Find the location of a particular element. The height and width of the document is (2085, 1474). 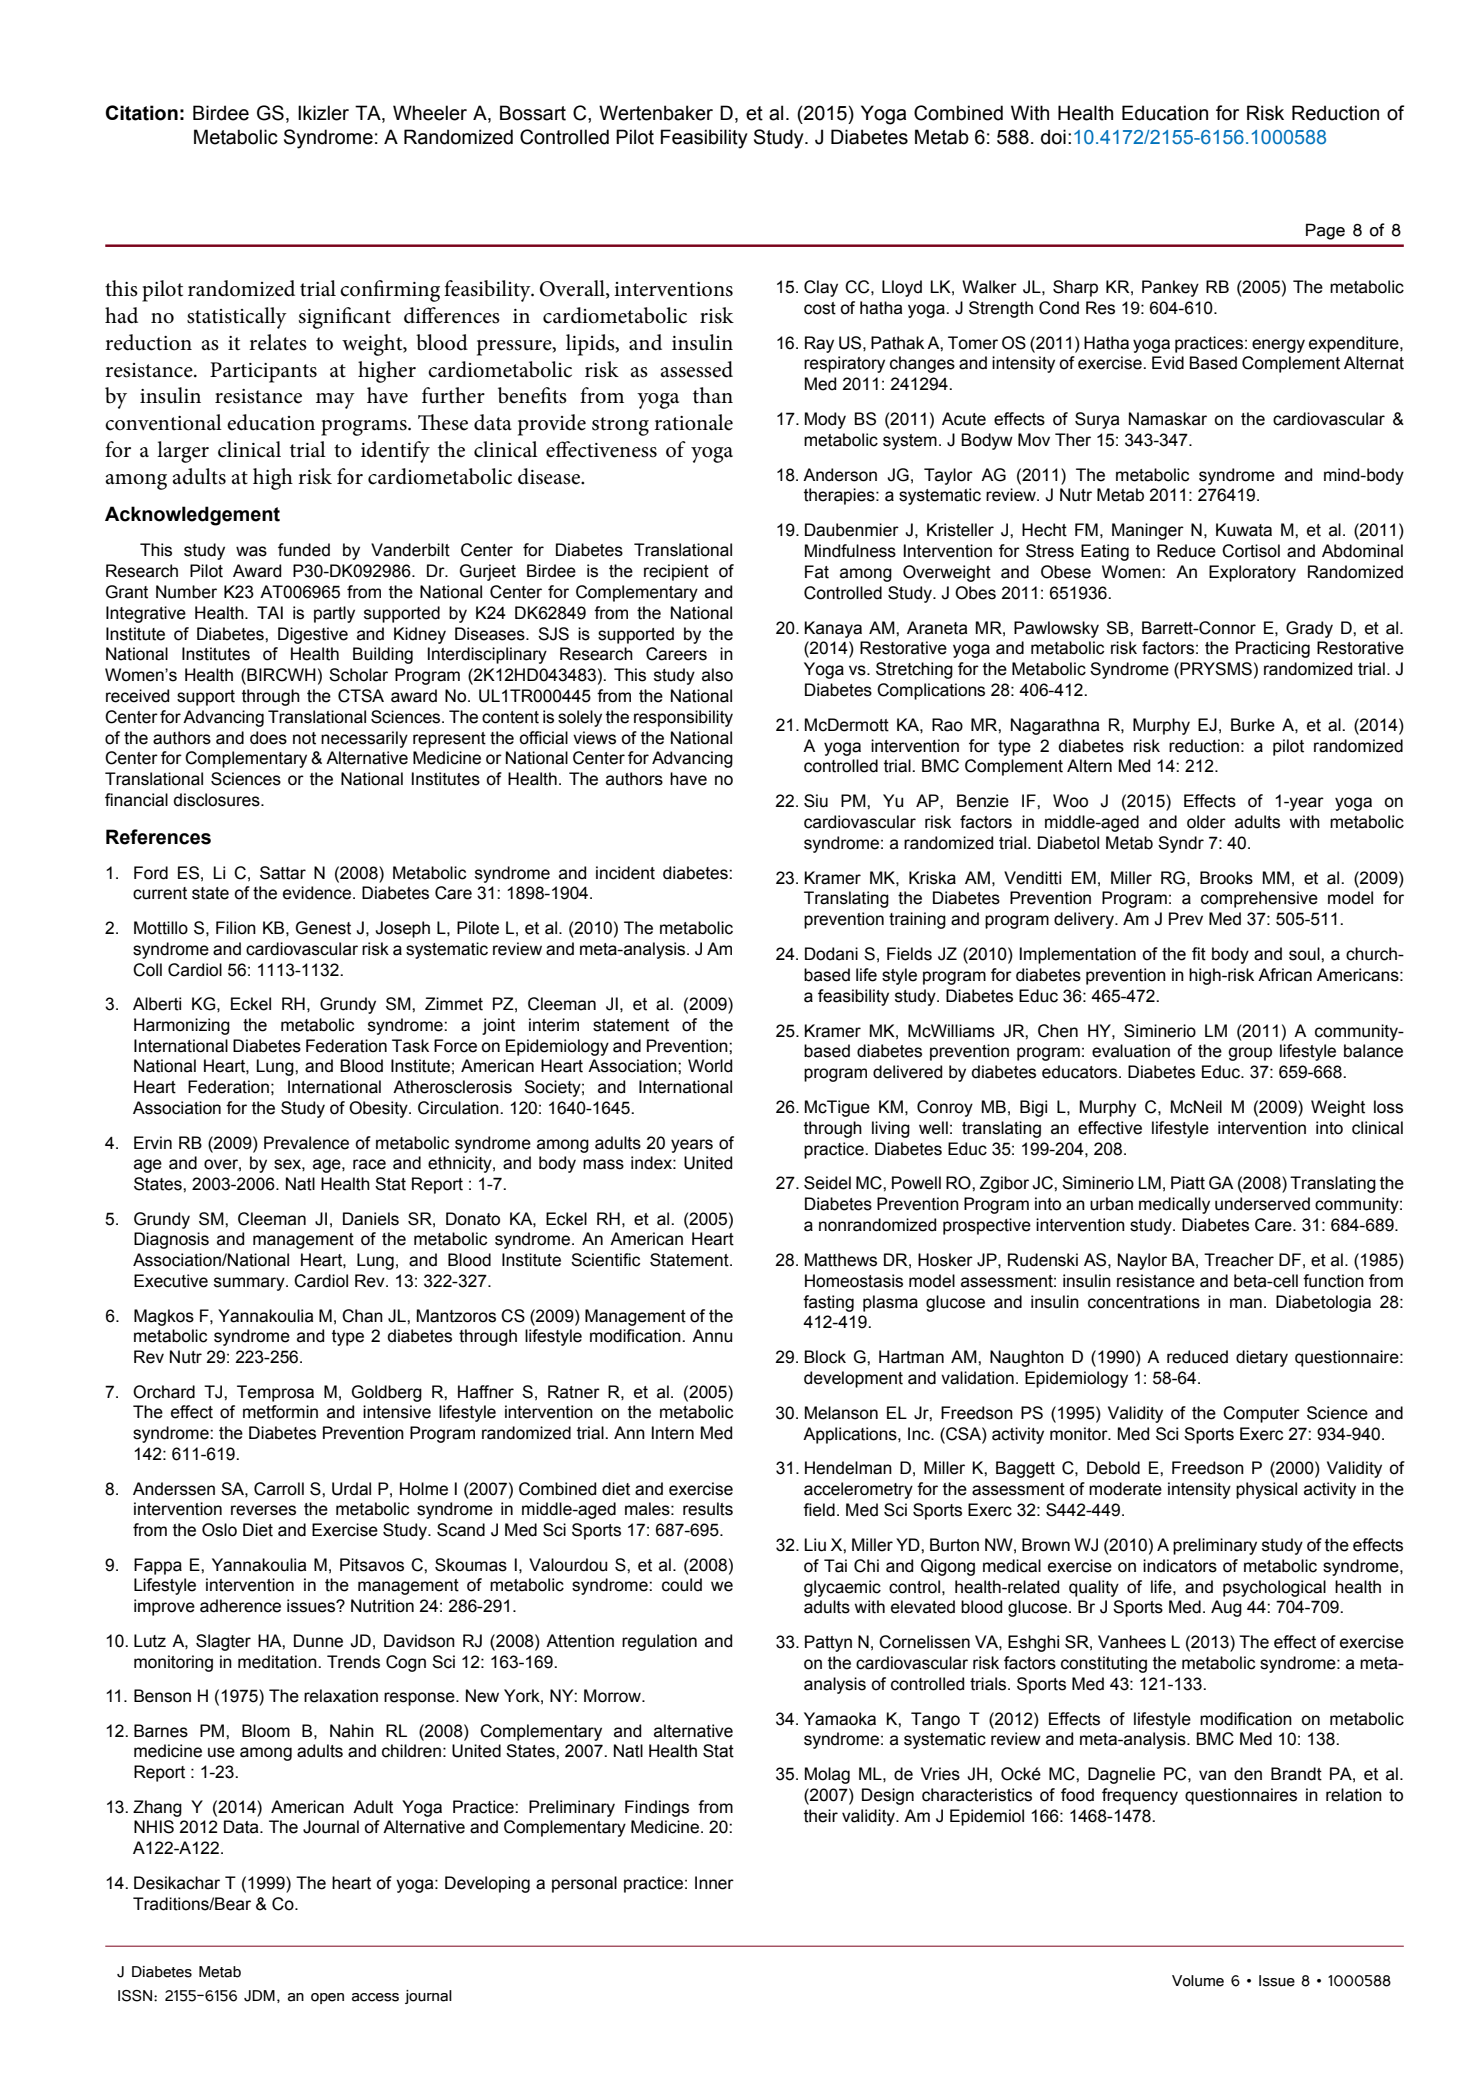

JDM is located at coordinates (259, 1996).
